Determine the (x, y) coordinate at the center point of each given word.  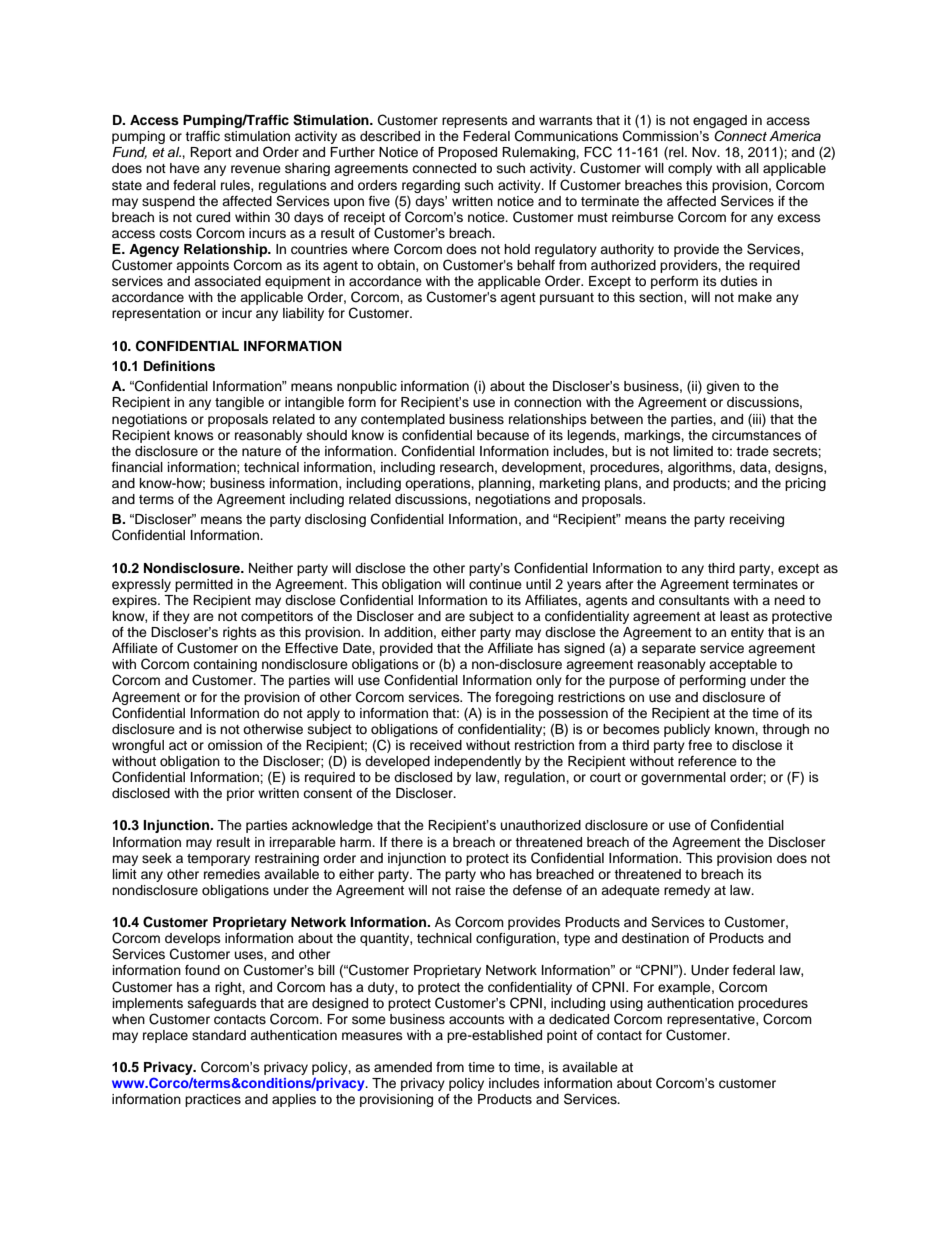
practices (213, 1100)
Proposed (467, 153)
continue (495, 584)
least (734, 616)
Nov (705, 152)
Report (211, 153)
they (176, 617)
